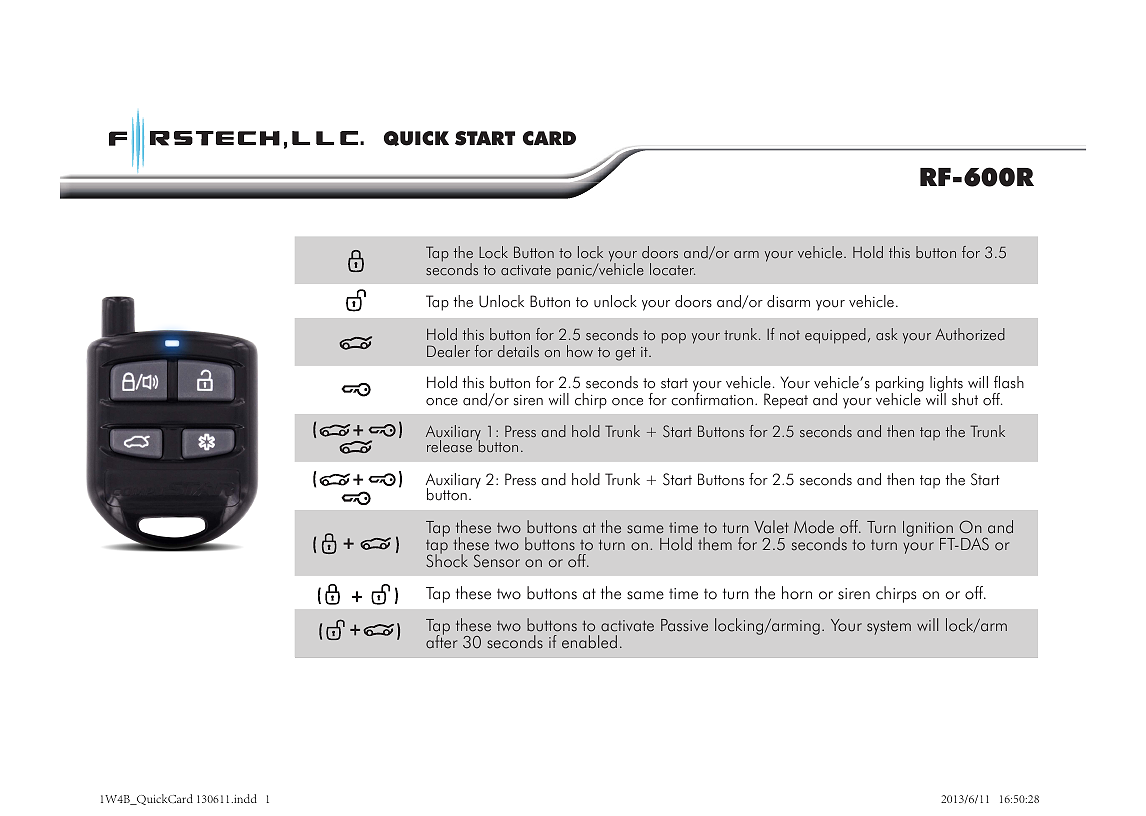 Image resolution: width=1146 pixels, height=816 pixels. I want to click on Passive, so click(684, 625).
